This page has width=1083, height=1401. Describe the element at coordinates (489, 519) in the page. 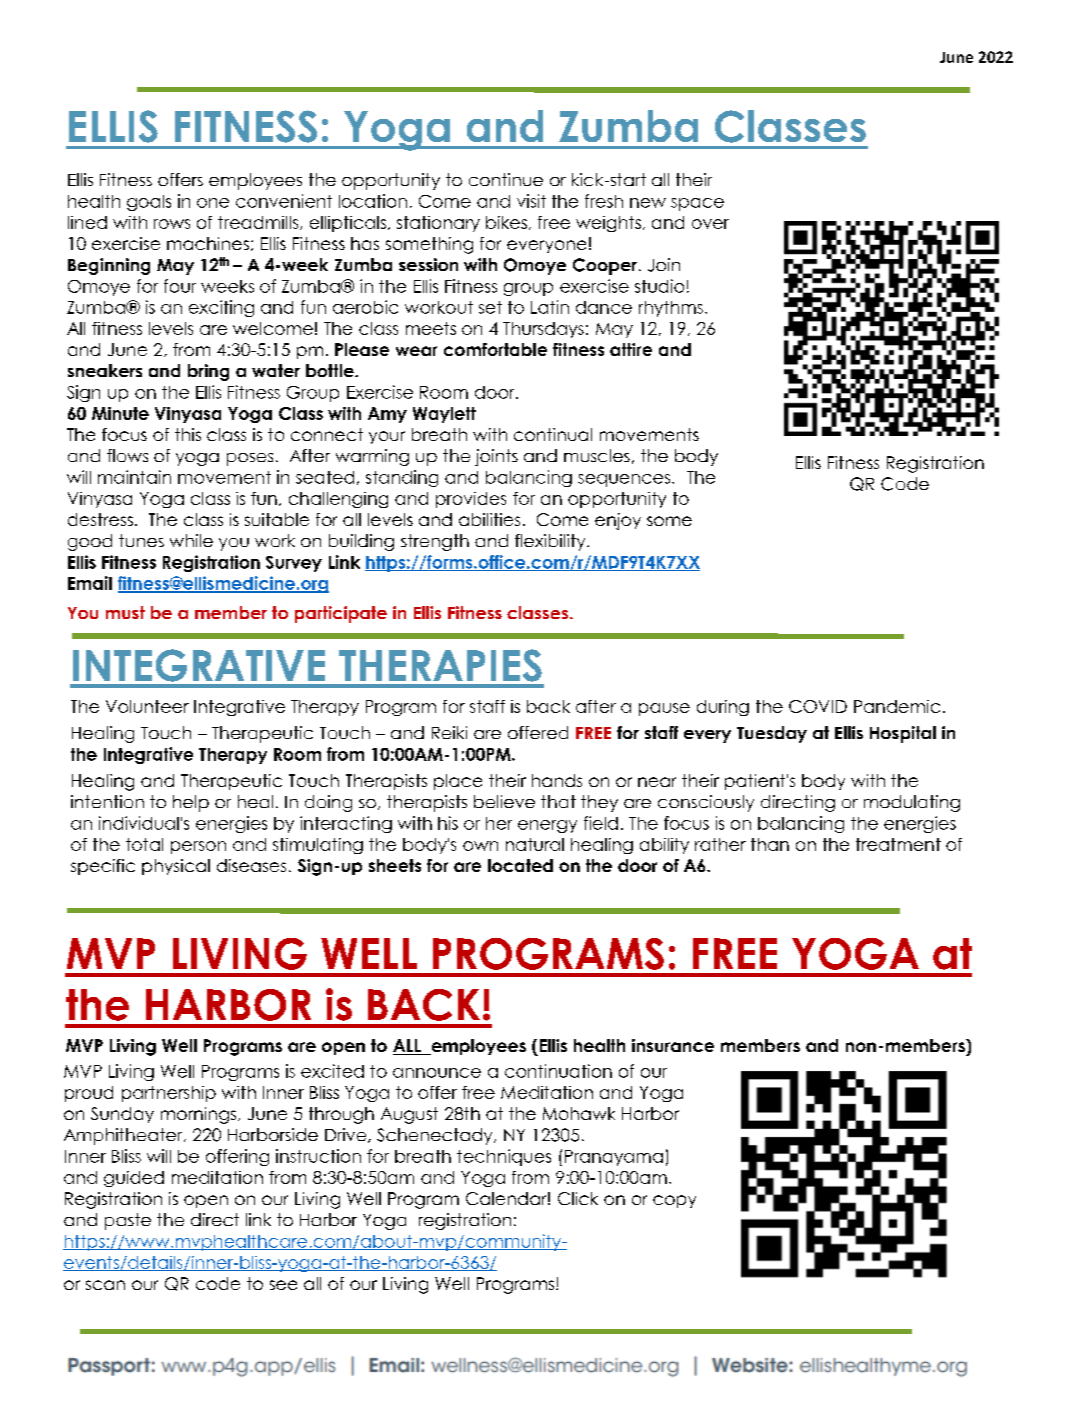

I see `abilities` at that location.
